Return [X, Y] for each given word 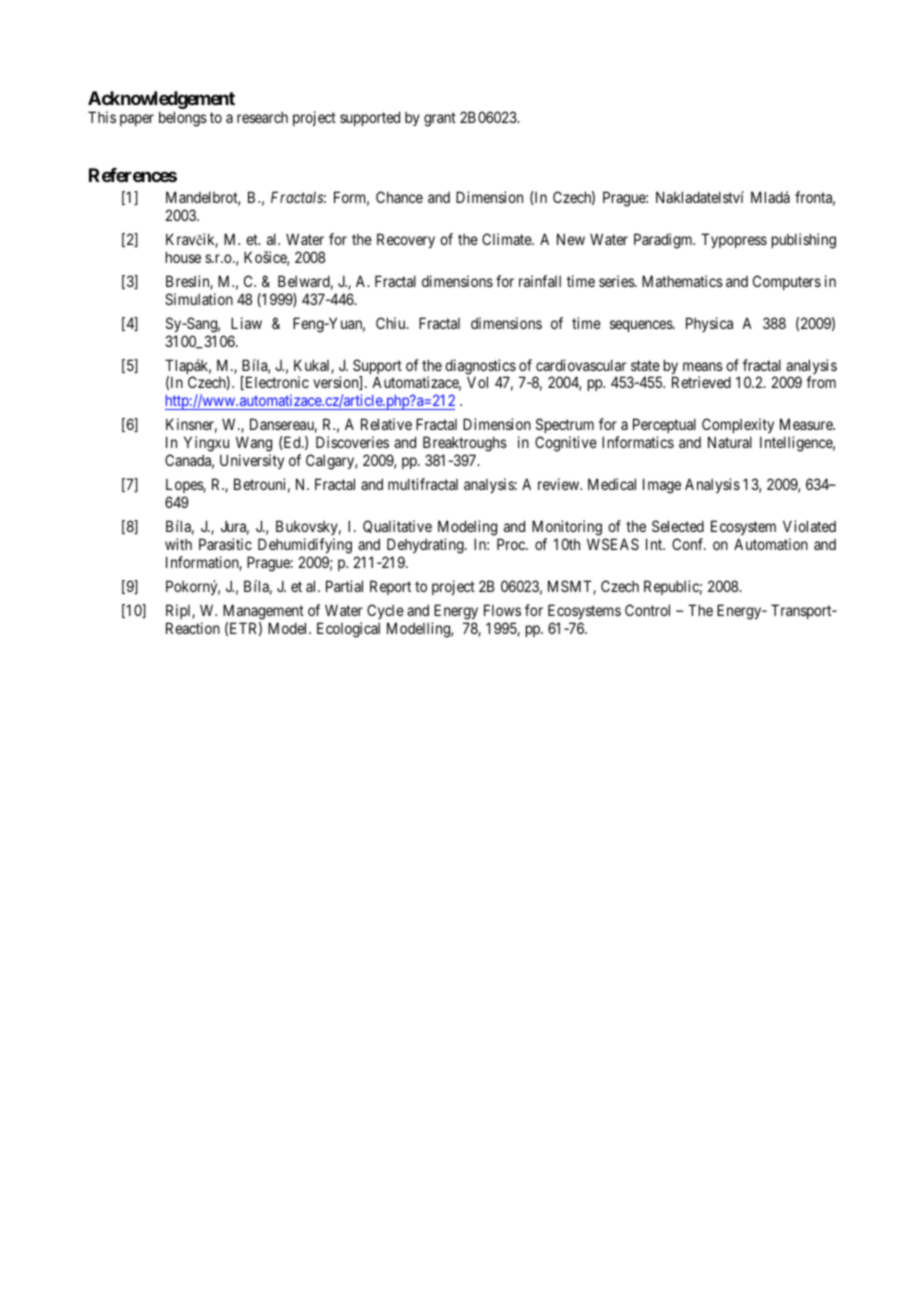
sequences [642, 326]
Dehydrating [426, 546]
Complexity [738, 427]
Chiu [392, 323]
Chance [399, 197]
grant [440, 119]
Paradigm [664, 241]
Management [263, 612]
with [178, 544]
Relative [386, 424]
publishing [804, 241]
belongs [183, 119]
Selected [678, 526]
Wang [254, 445]
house [183, 257]
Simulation [199, 299]
